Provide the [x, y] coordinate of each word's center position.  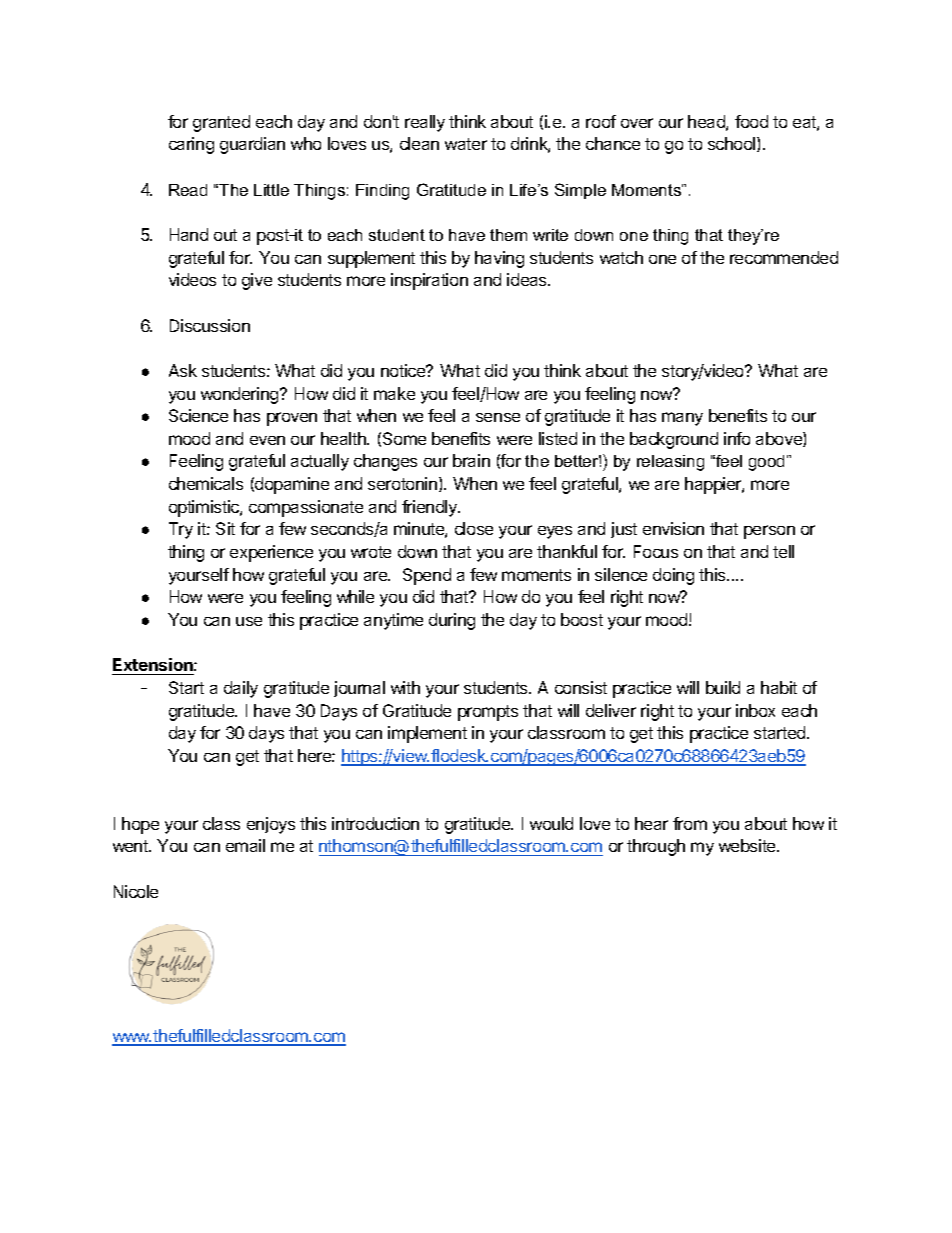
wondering [241, 395]
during [452, 621]
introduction [375, 823]
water [466, 144]
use [249, 621]
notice [404, 370]
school [733, 144]
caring [191, 145]
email [245, 845]
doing [673, 576]
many [682, 419]
